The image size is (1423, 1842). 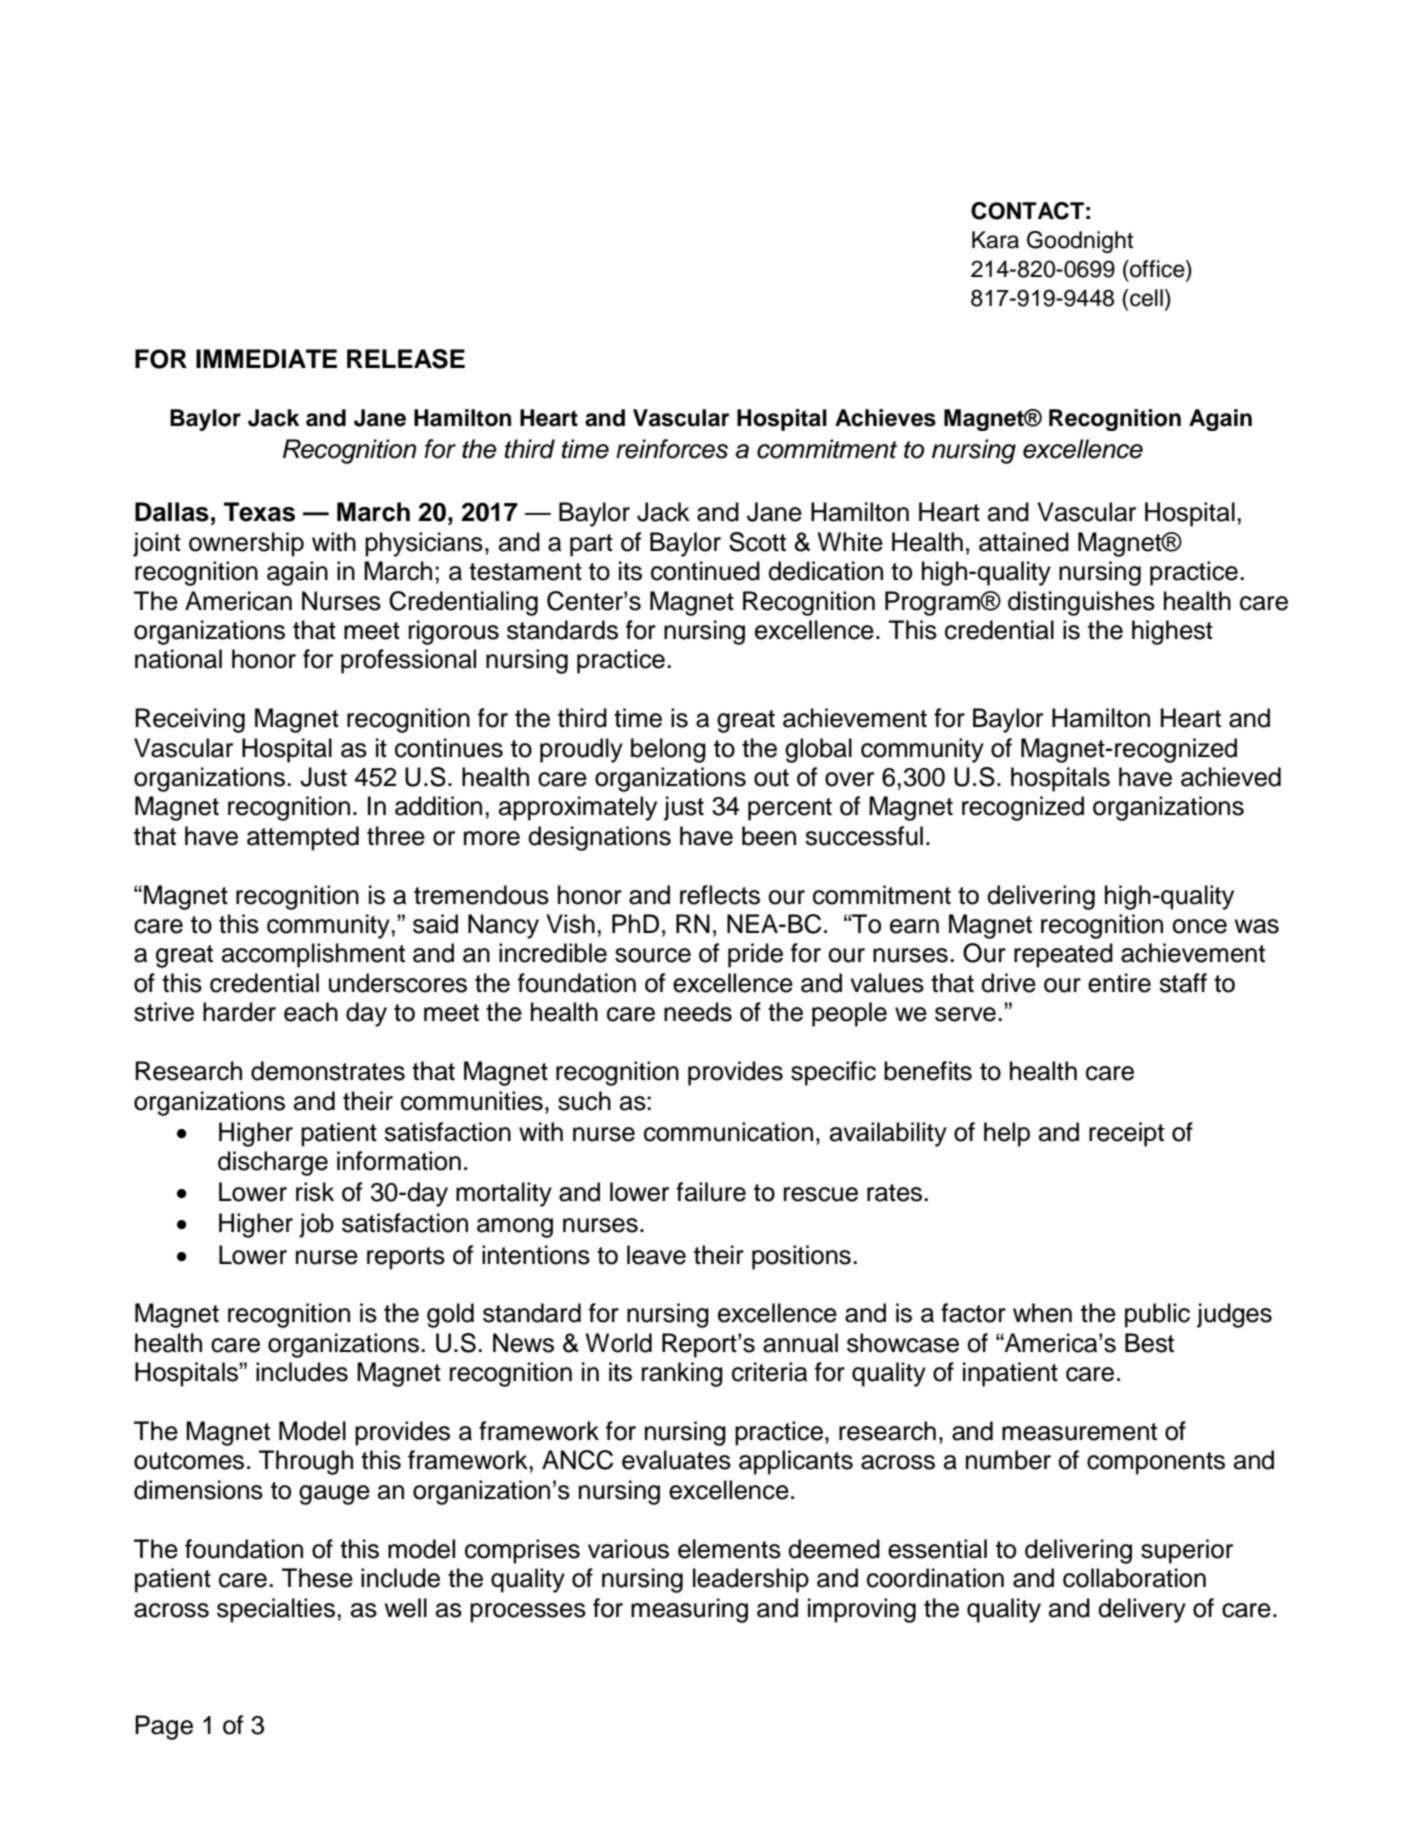 I want to click on accomplishment, so click(x=313, y=955).
